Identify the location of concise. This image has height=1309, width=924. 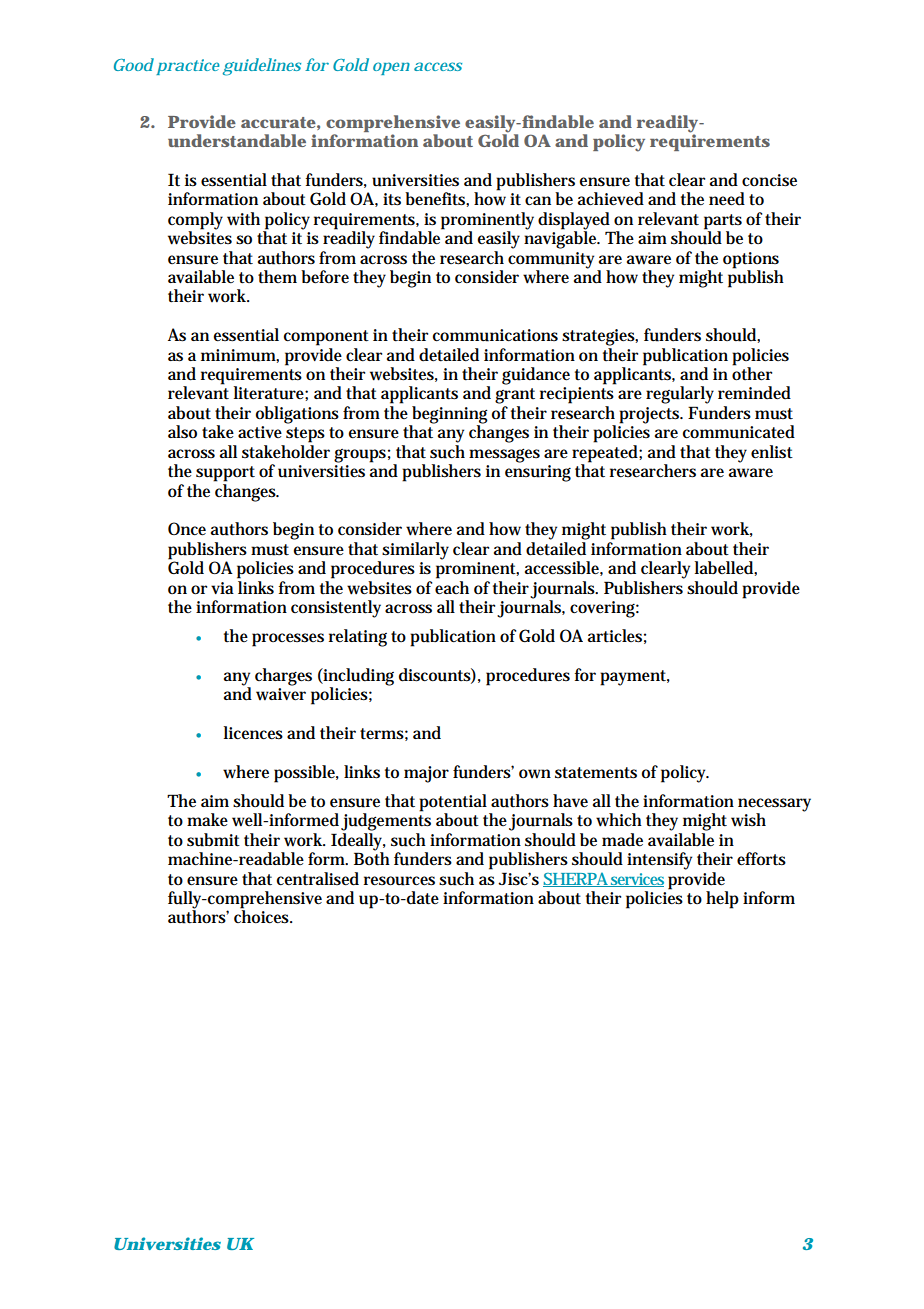
(769, 180).
